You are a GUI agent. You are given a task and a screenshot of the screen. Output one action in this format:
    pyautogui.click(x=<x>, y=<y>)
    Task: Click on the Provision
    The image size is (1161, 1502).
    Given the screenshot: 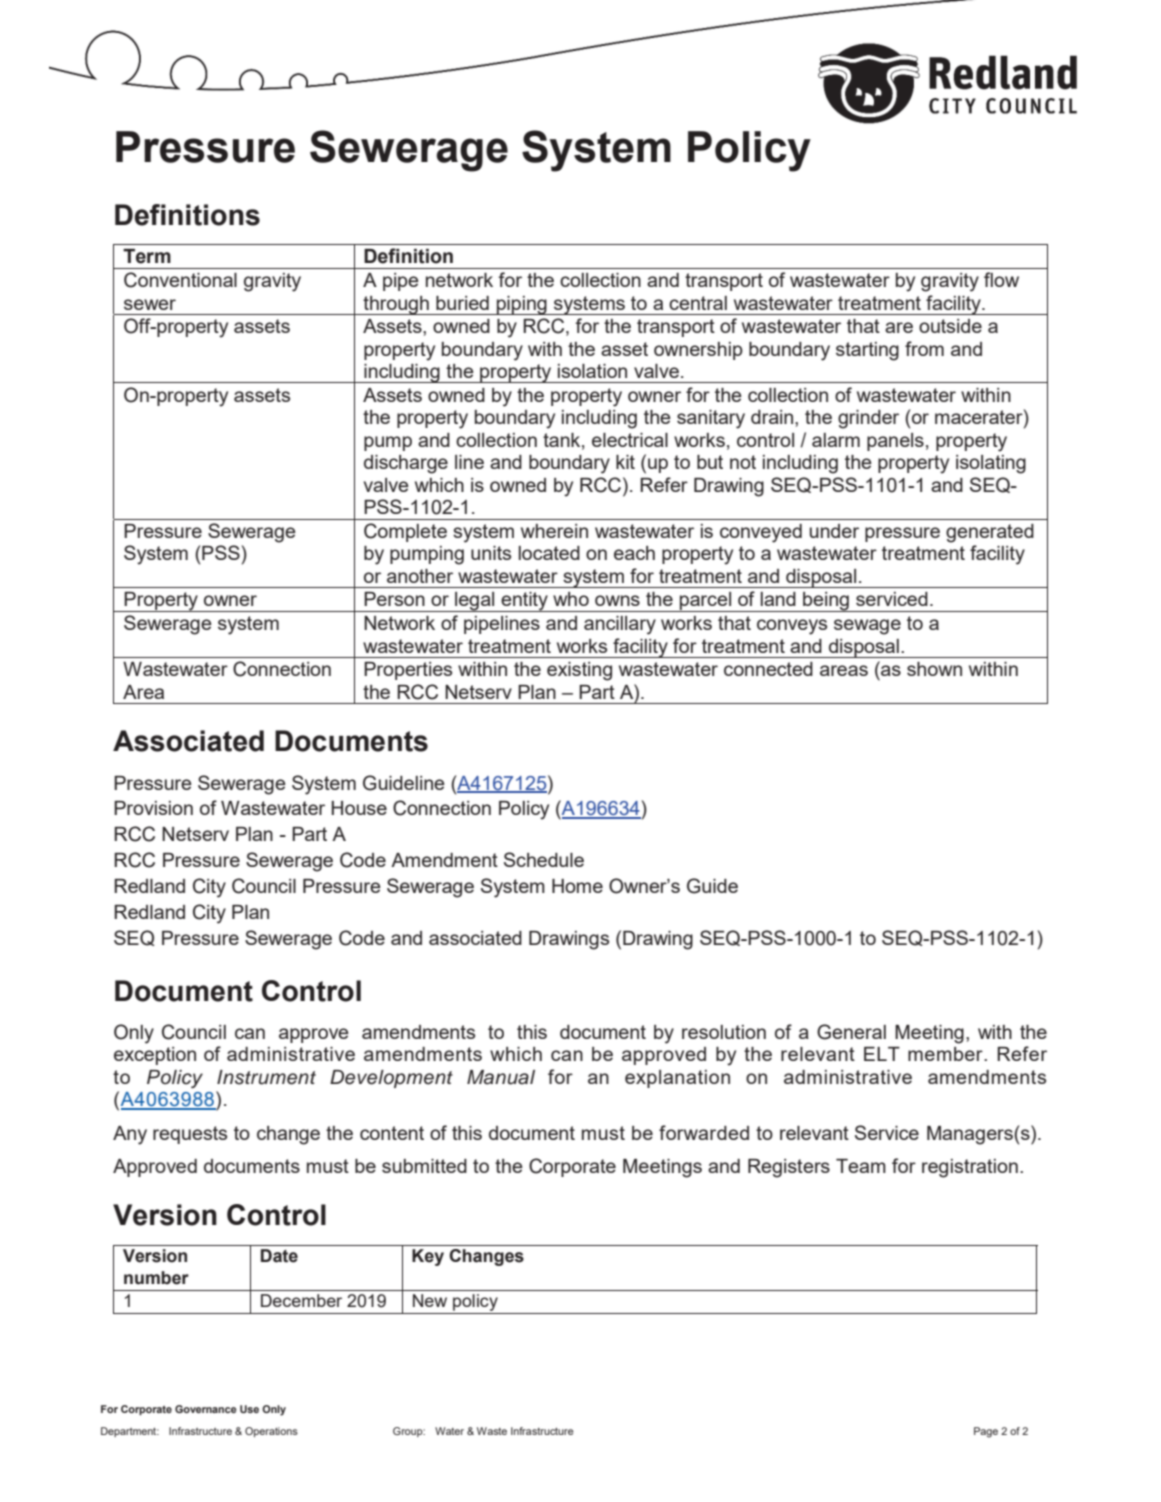 What is the action you would take?
    pyautogui.click(x=153, y=808)
